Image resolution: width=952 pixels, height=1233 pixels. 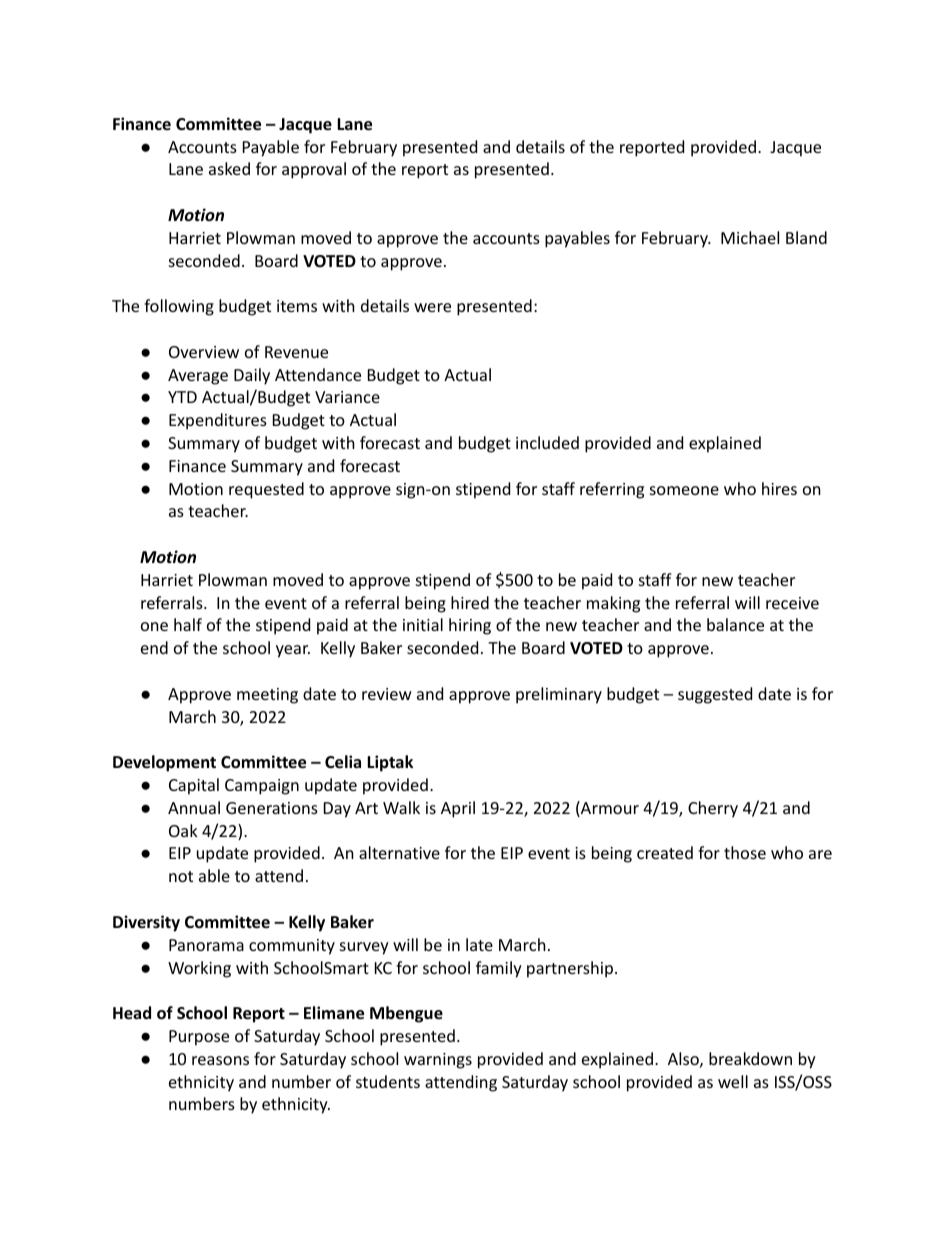 I want to click on asked, so click(x=229, y=168).
